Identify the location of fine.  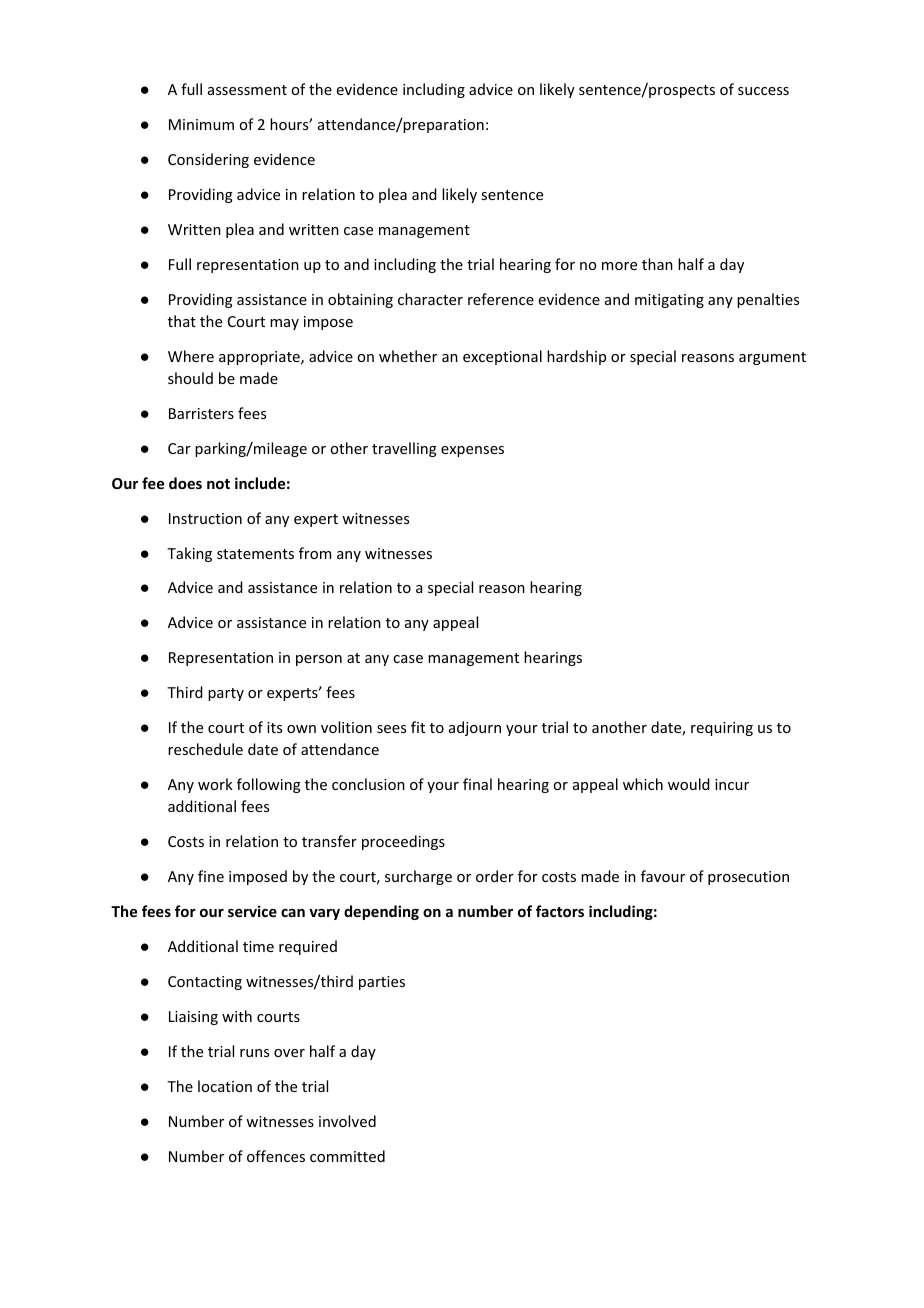
(211, 876).
